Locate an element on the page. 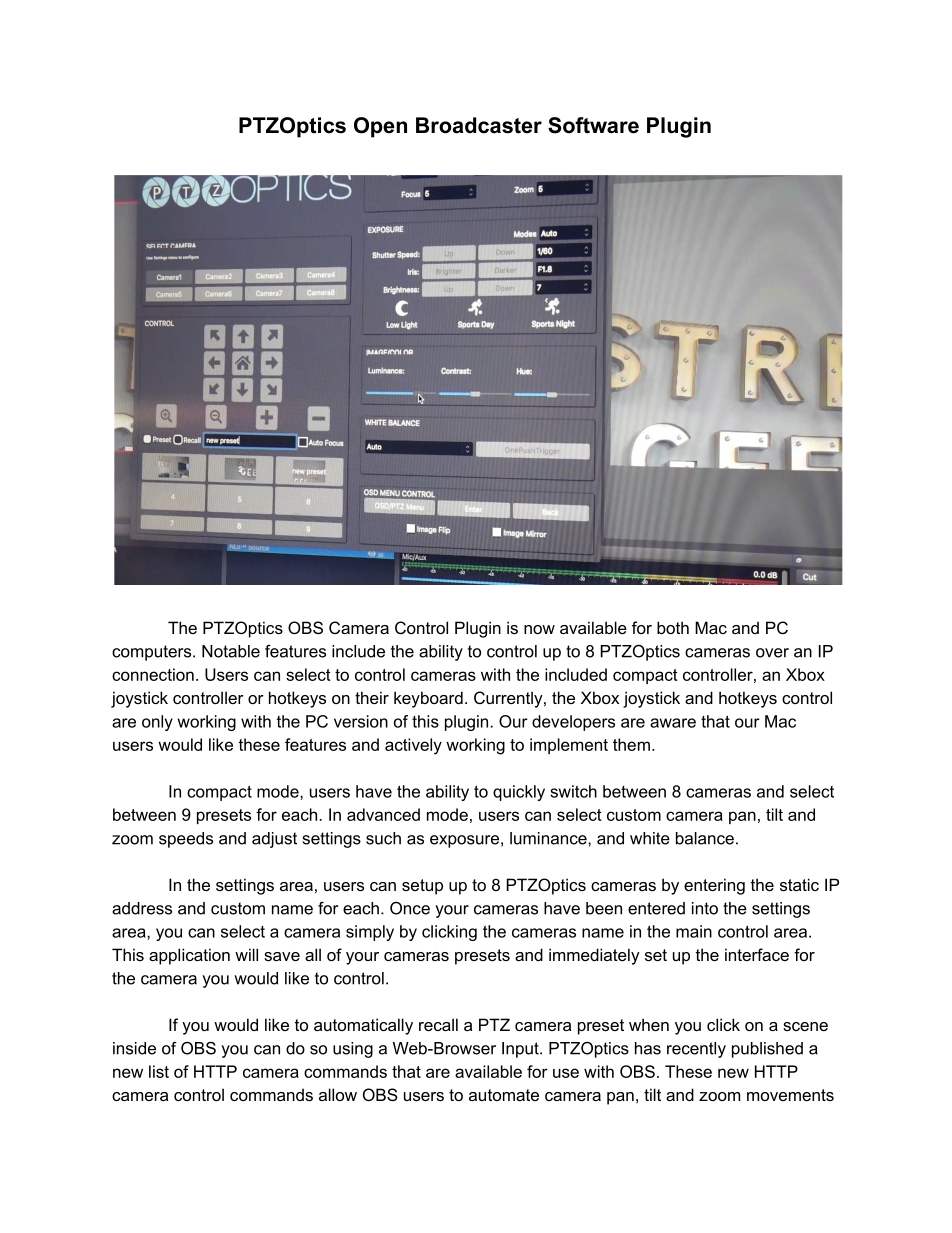 The image size is (952, 1233). Notable is located at coordinates (231, 651).
